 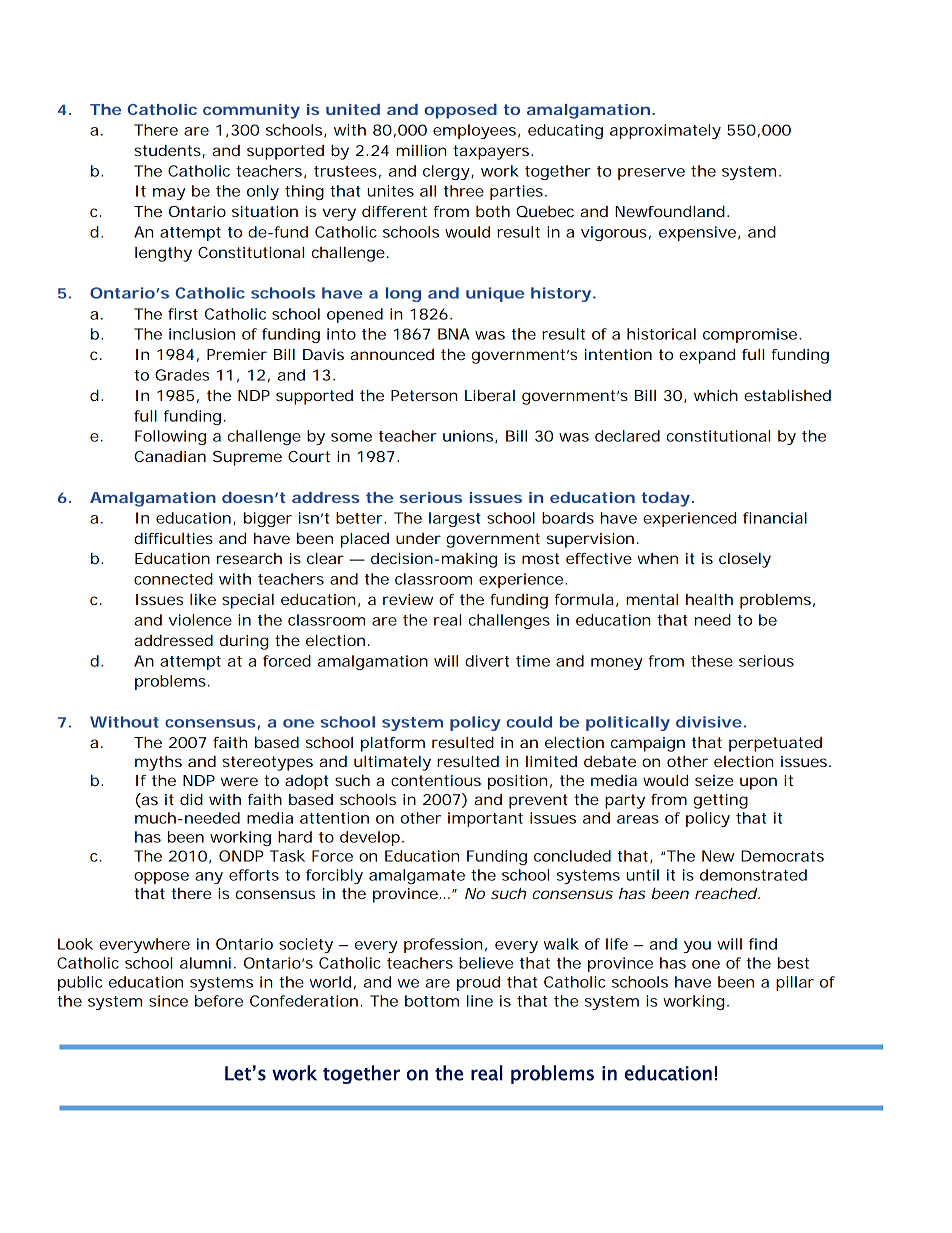 What do you see at coordinates (191, 799) in the screenshot?
I see `did` at bounding box center [191, 799].
